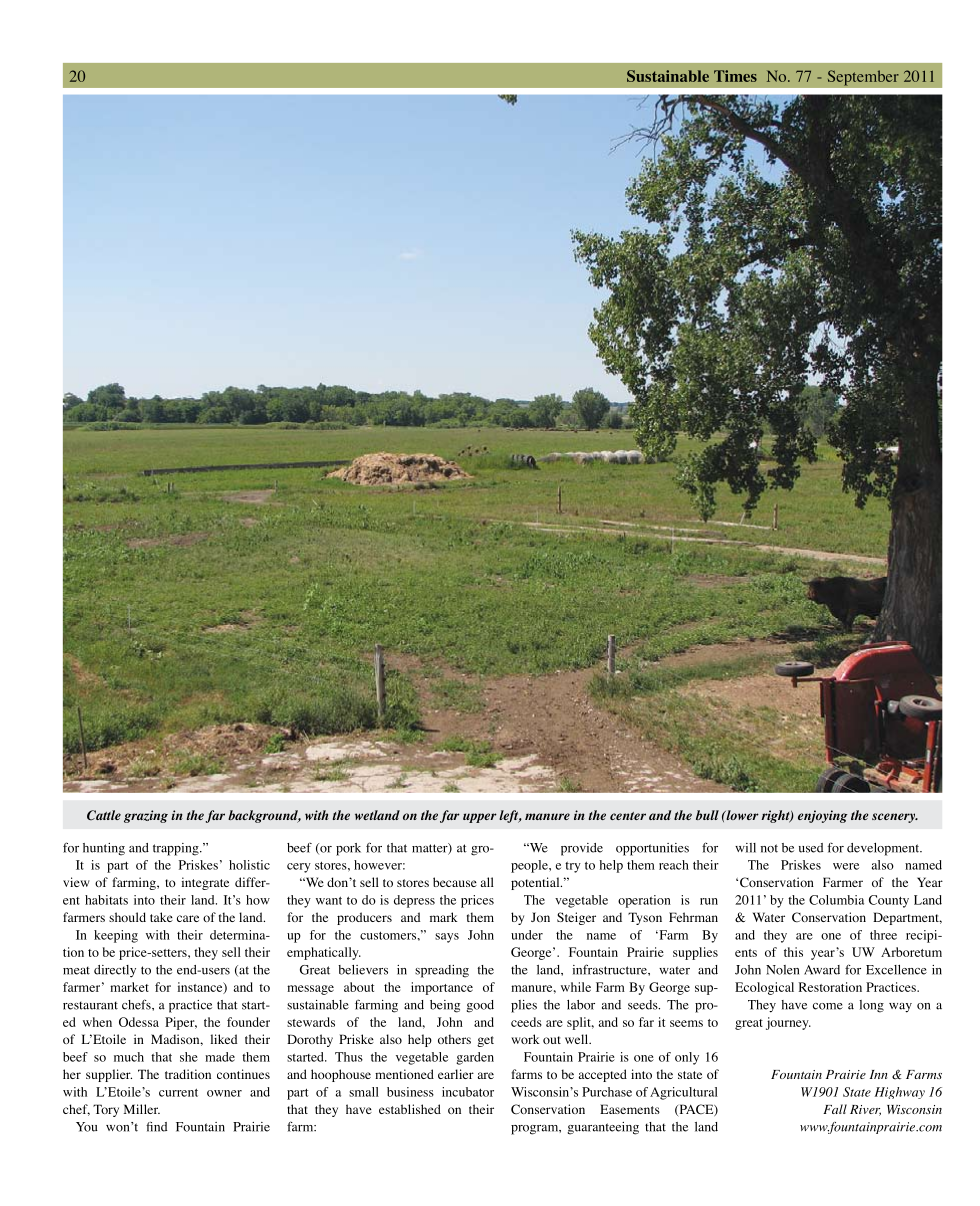 Image resolution: width=980 pixels, height=1206 pixels. Describe the element at coordinates (178, 1092) in the document. I see `current` at that location.
